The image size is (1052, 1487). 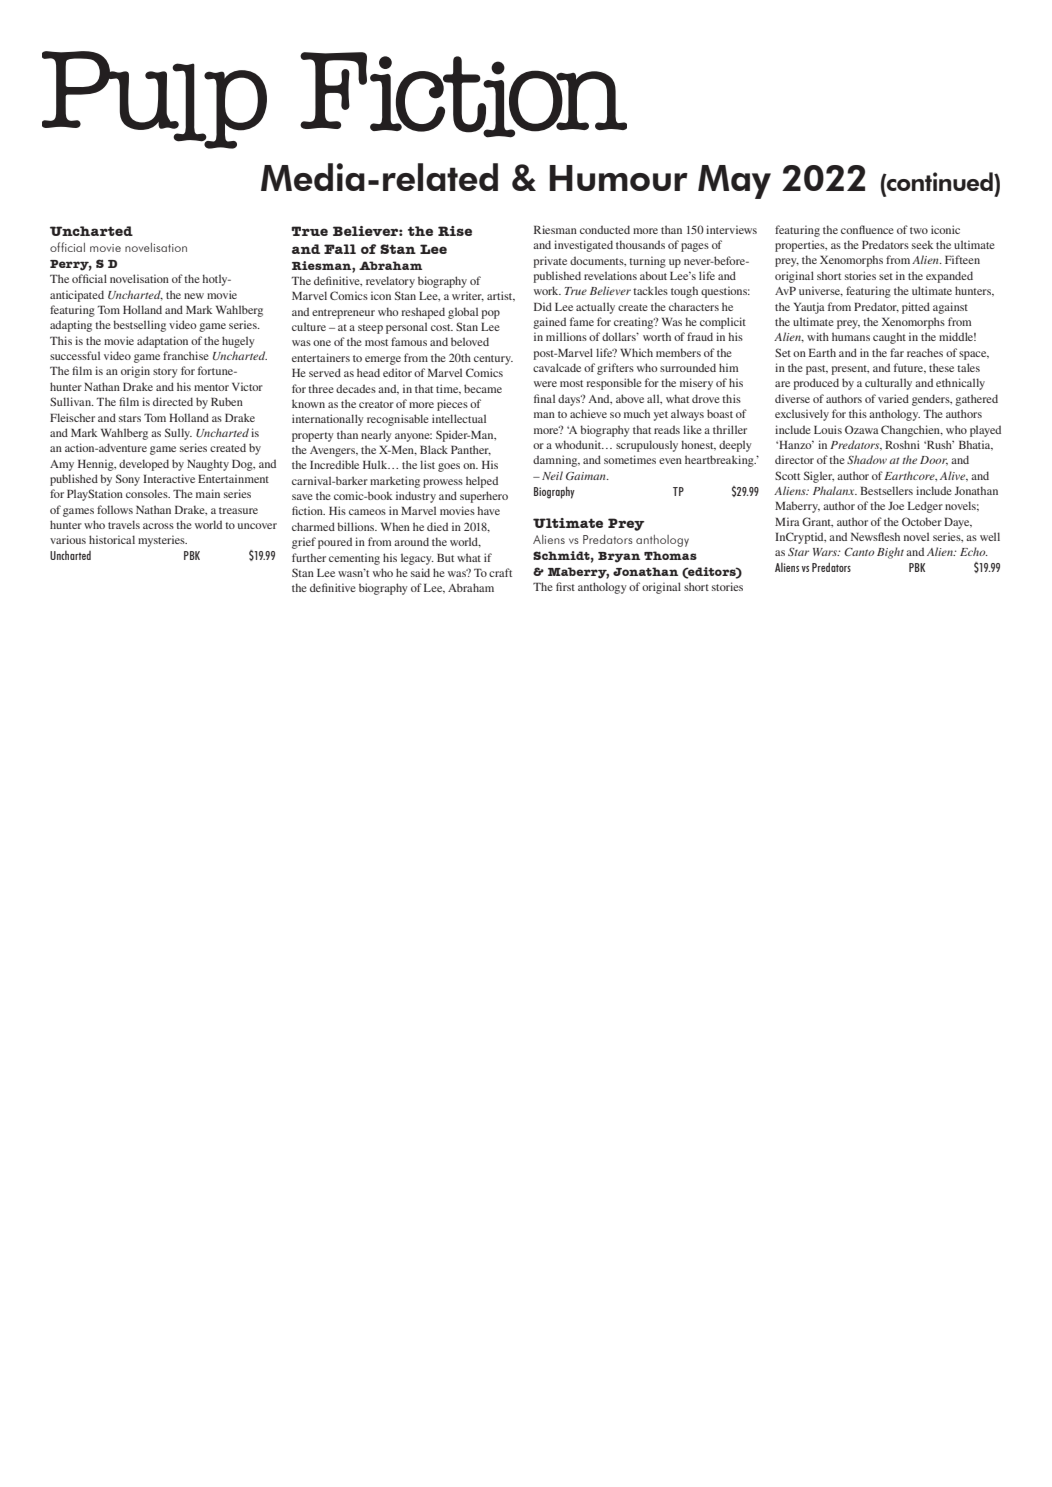 What do you see at coordinates (165, 373) in the document?
I see `story` at bounding box center [165, 373].
